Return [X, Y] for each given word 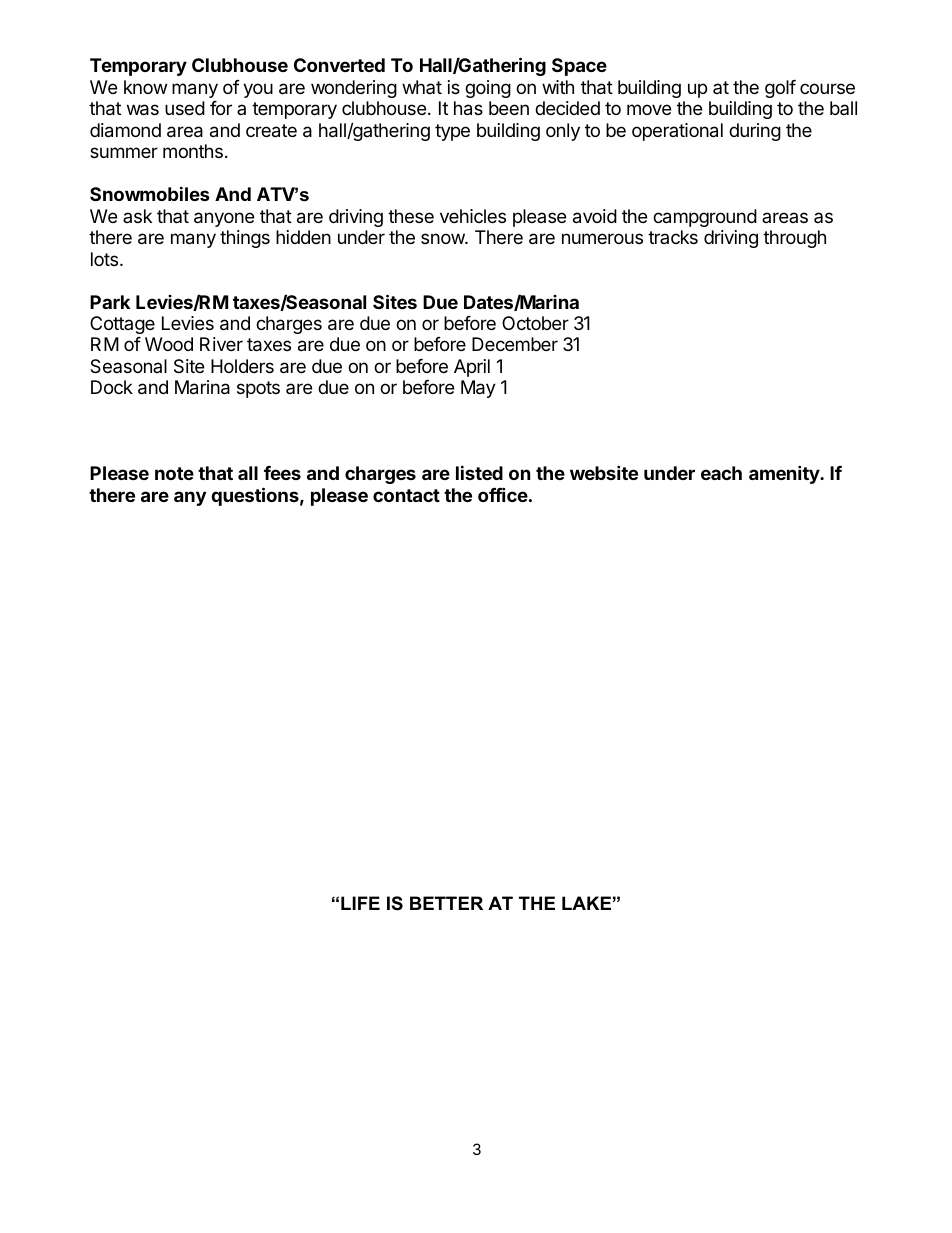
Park [110, 302]
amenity [785, 474]
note [174, 473]
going [488, 89]
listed [479, 472]
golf [780, 89]
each [721, 473]
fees [282, 473]
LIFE [360, 903]
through [794, 239]
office [503, 494]
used [185, 108]
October [535, 323]
